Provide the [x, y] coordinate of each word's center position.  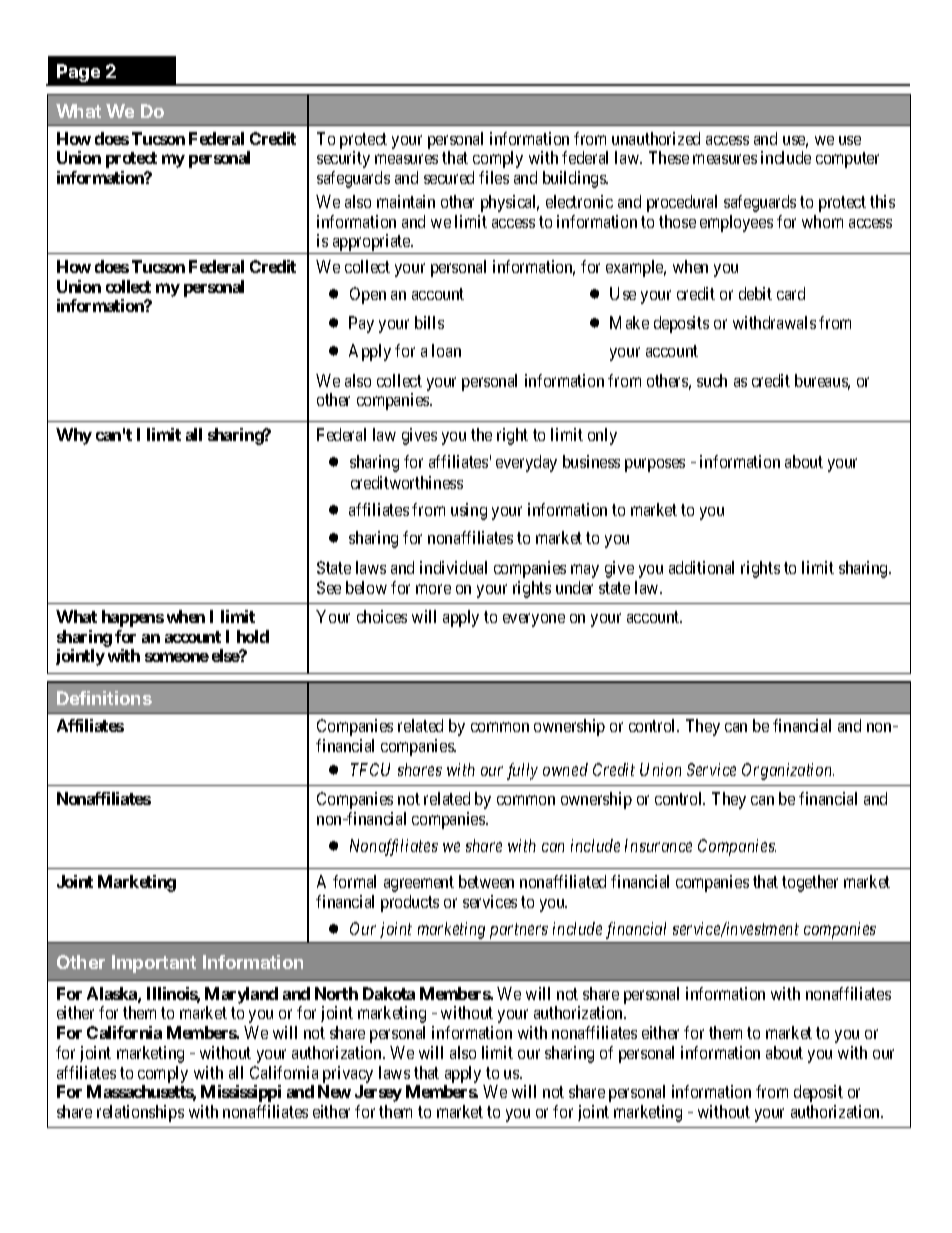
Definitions [104, 698]
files [494, 177]
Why [74, 436]
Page [78, 73]
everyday [526, 463]
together [810, 883]
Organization [788, 771]
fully [522, 771]
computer [847, 160]
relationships [140, 1113]
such [712, 380]
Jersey [378, 1093]
